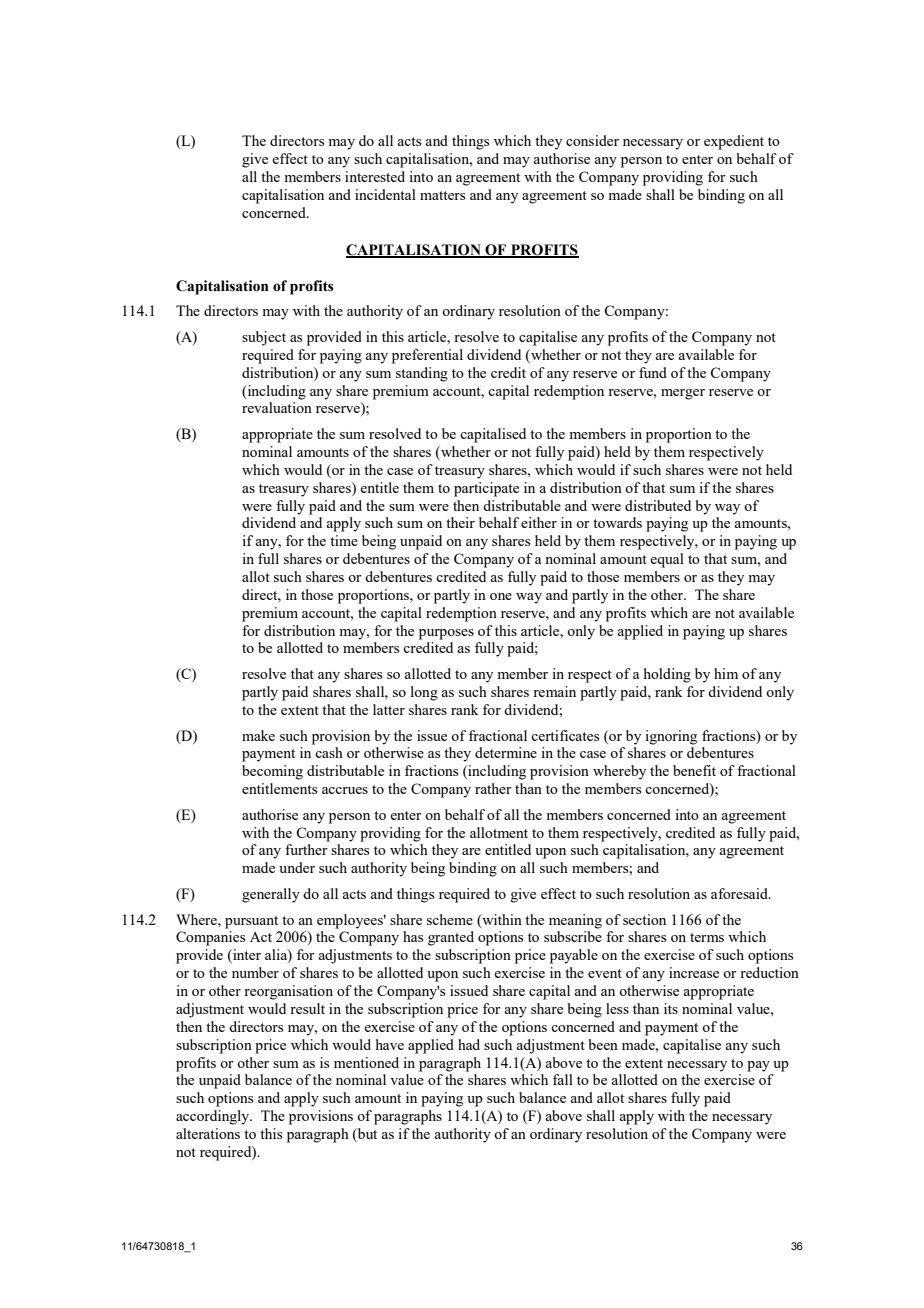 The height and width of the page is (1308, 924). What do you see at coordinates (734, 142) in the page?
I see `expedient` at bounding box center [734, 142].
